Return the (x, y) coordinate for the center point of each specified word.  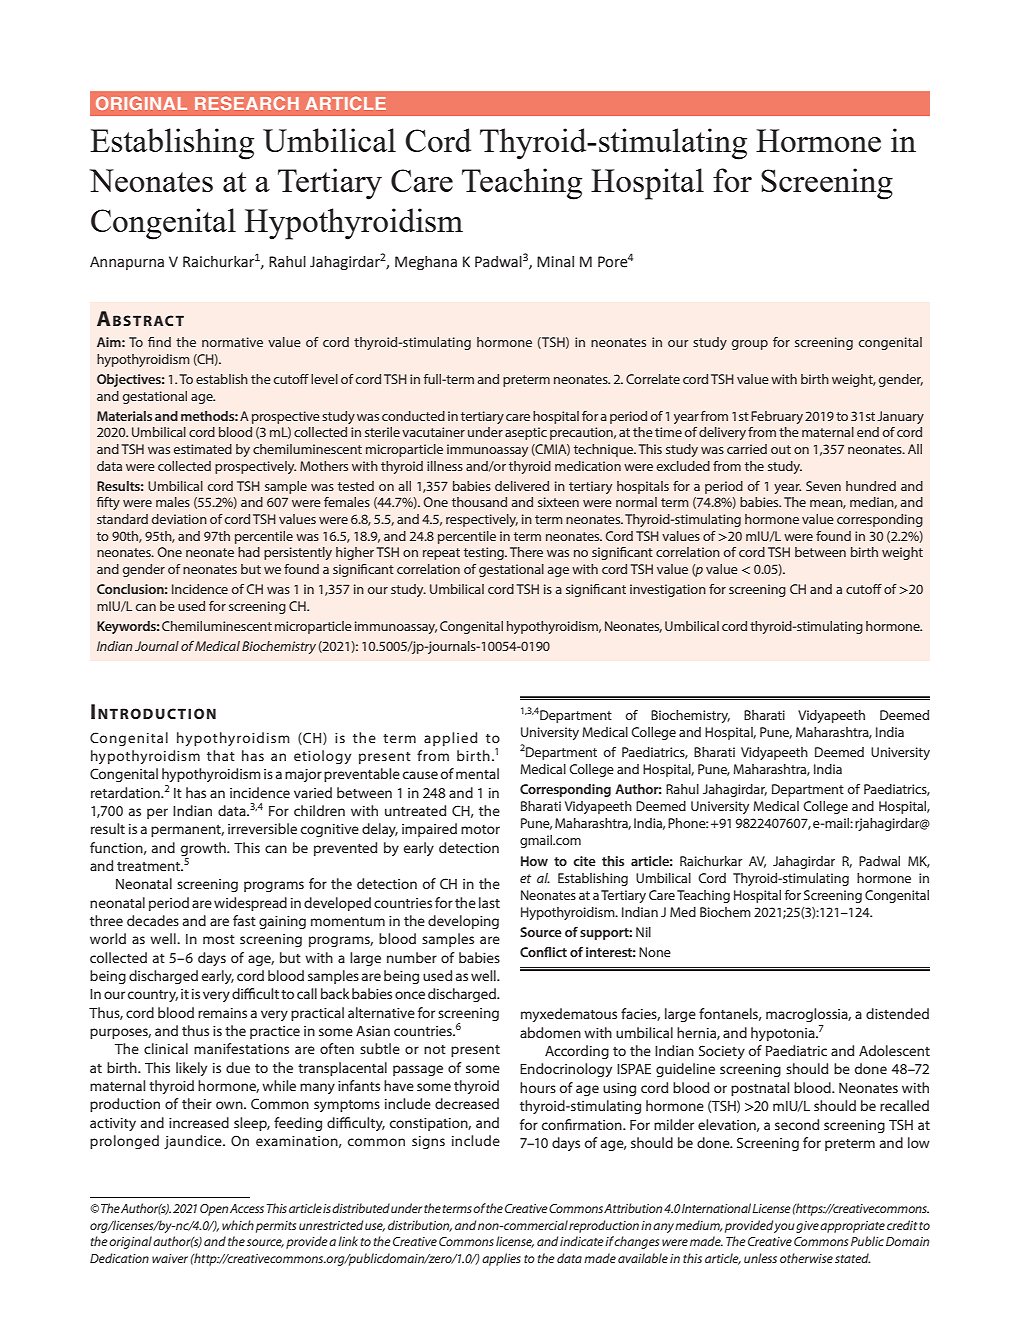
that (221, 755)
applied (450, 739)
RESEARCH (247, 103)
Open (214, 1210)
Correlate (653, 379)
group (750, 345)
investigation (668, 590)
